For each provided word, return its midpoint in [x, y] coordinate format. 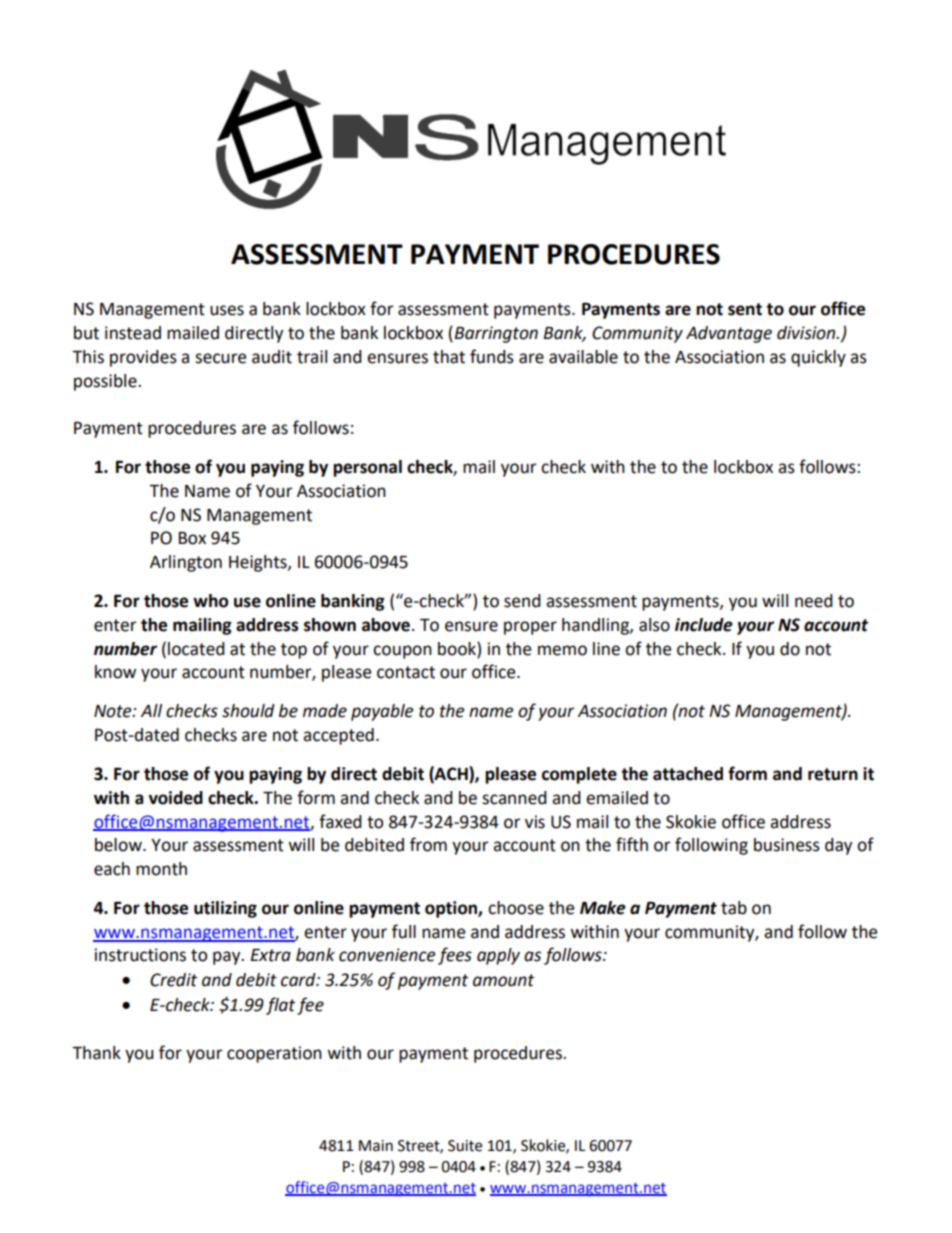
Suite [465, 1146]
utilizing [225, 909]
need [814, 601]
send [522, 601]
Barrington [496, 334]
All [151, 710]
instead [133, 333]
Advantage [729, 334]
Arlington [186, 563]
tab [734, 908]
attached [688, 774]
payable [382, 712]
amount [503, 980]
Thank [96, 1053]
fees [455, 956]
